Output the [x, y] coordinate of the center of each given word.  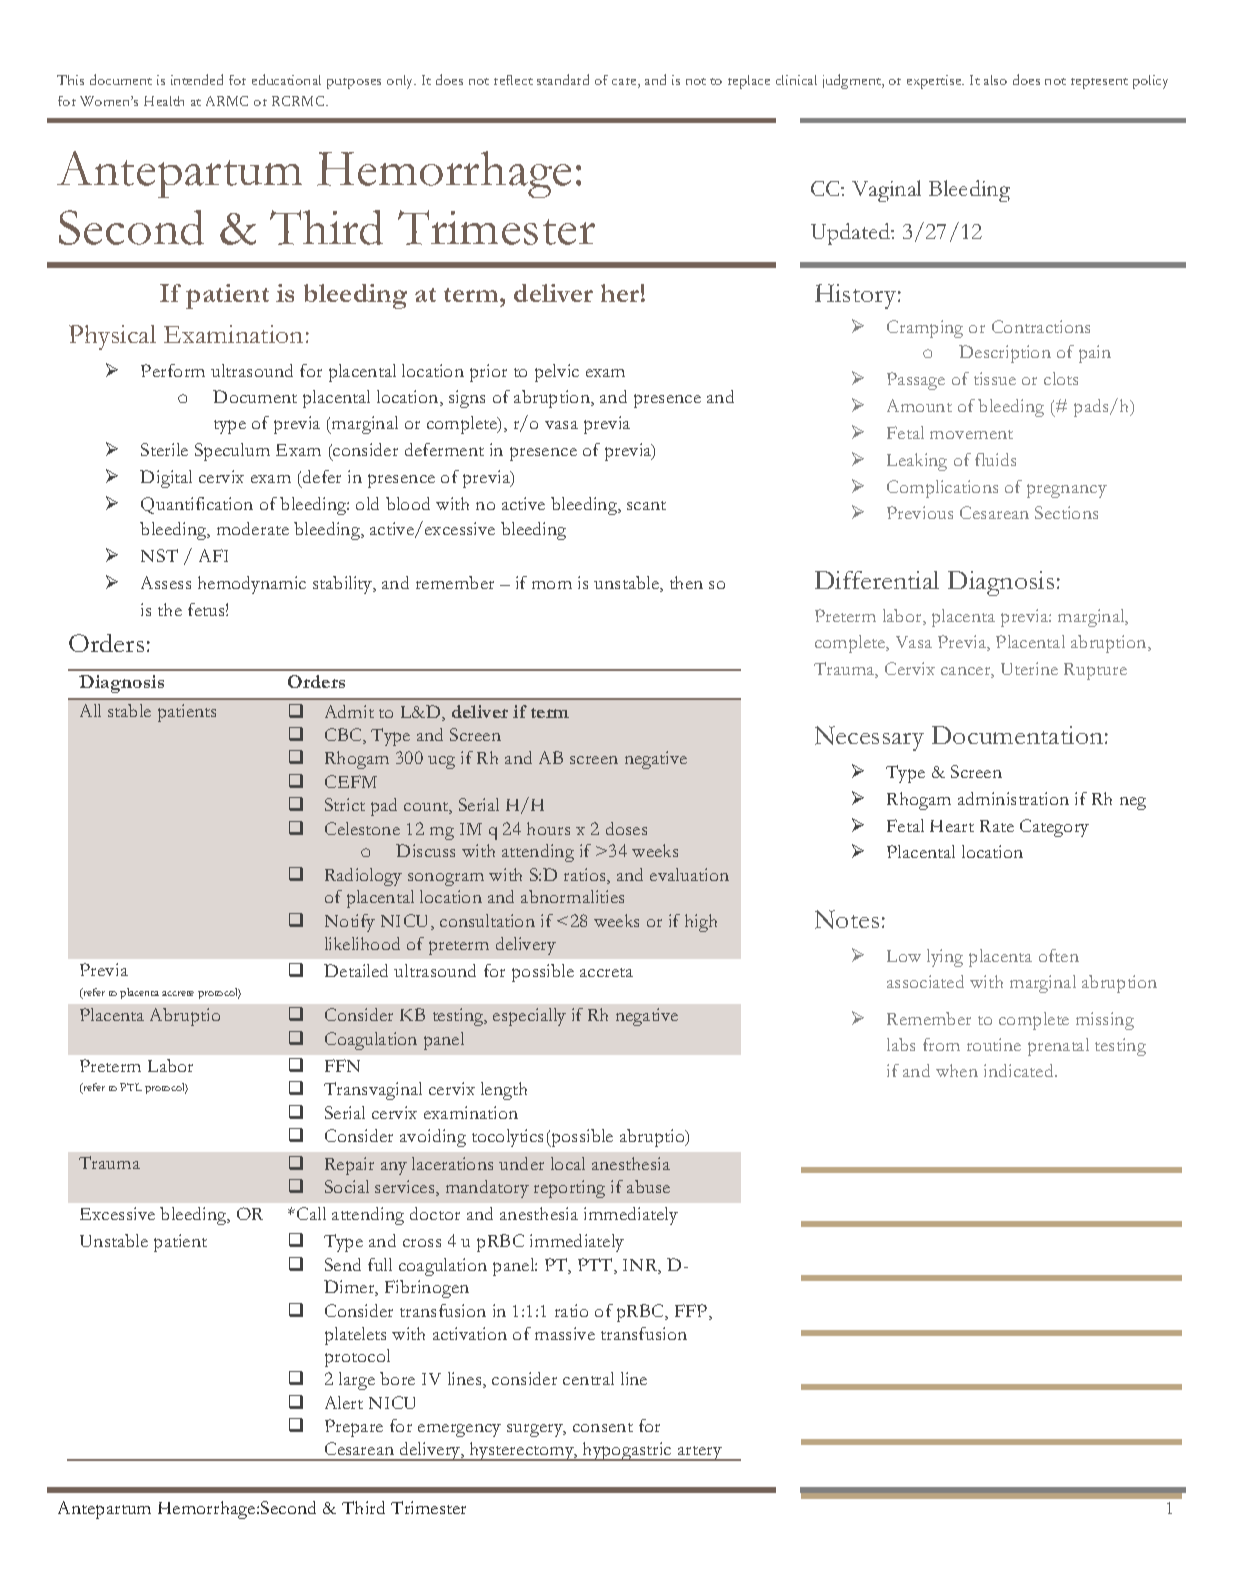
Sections [1066, 512]
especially [529, 1017]
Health [164, 101]
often [1059, 955]
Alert [344, 1402]
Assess [166, 582]
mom [552, 585]
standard [563, 79]
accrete [178, 993]
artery [700, 1453]
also [995, 80]
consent [603, 1427]
